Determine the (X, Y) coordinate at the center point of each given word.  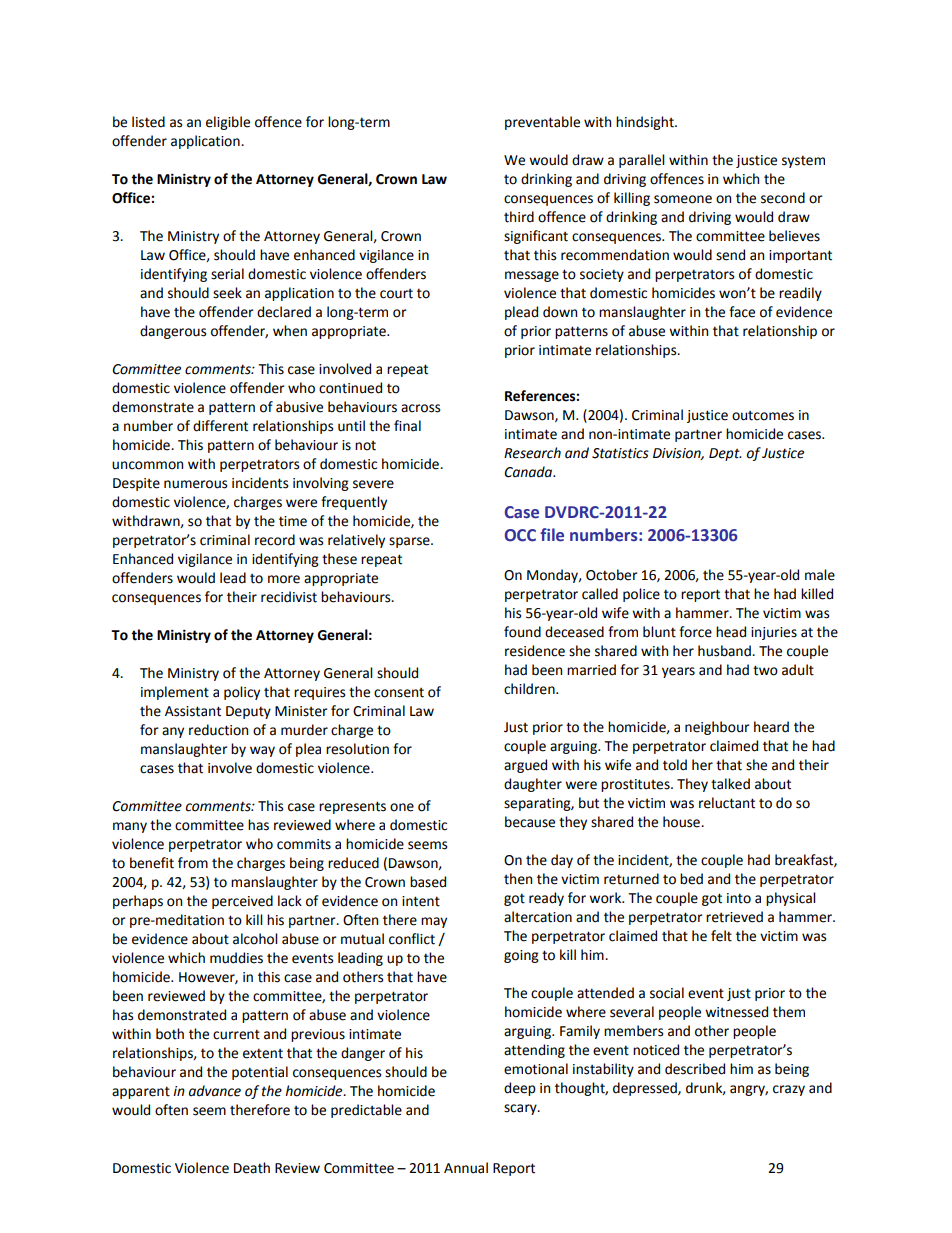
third (519, 217)
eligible (228, 123)
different (220, 426)
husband (725, 651)
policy (242, 693)
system (803, 161)
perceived (242, 902)
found (522, 632)
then (518, 879)
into (739, 898)
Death (252, 1168)
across (420, 408)
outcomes (763, 416)
